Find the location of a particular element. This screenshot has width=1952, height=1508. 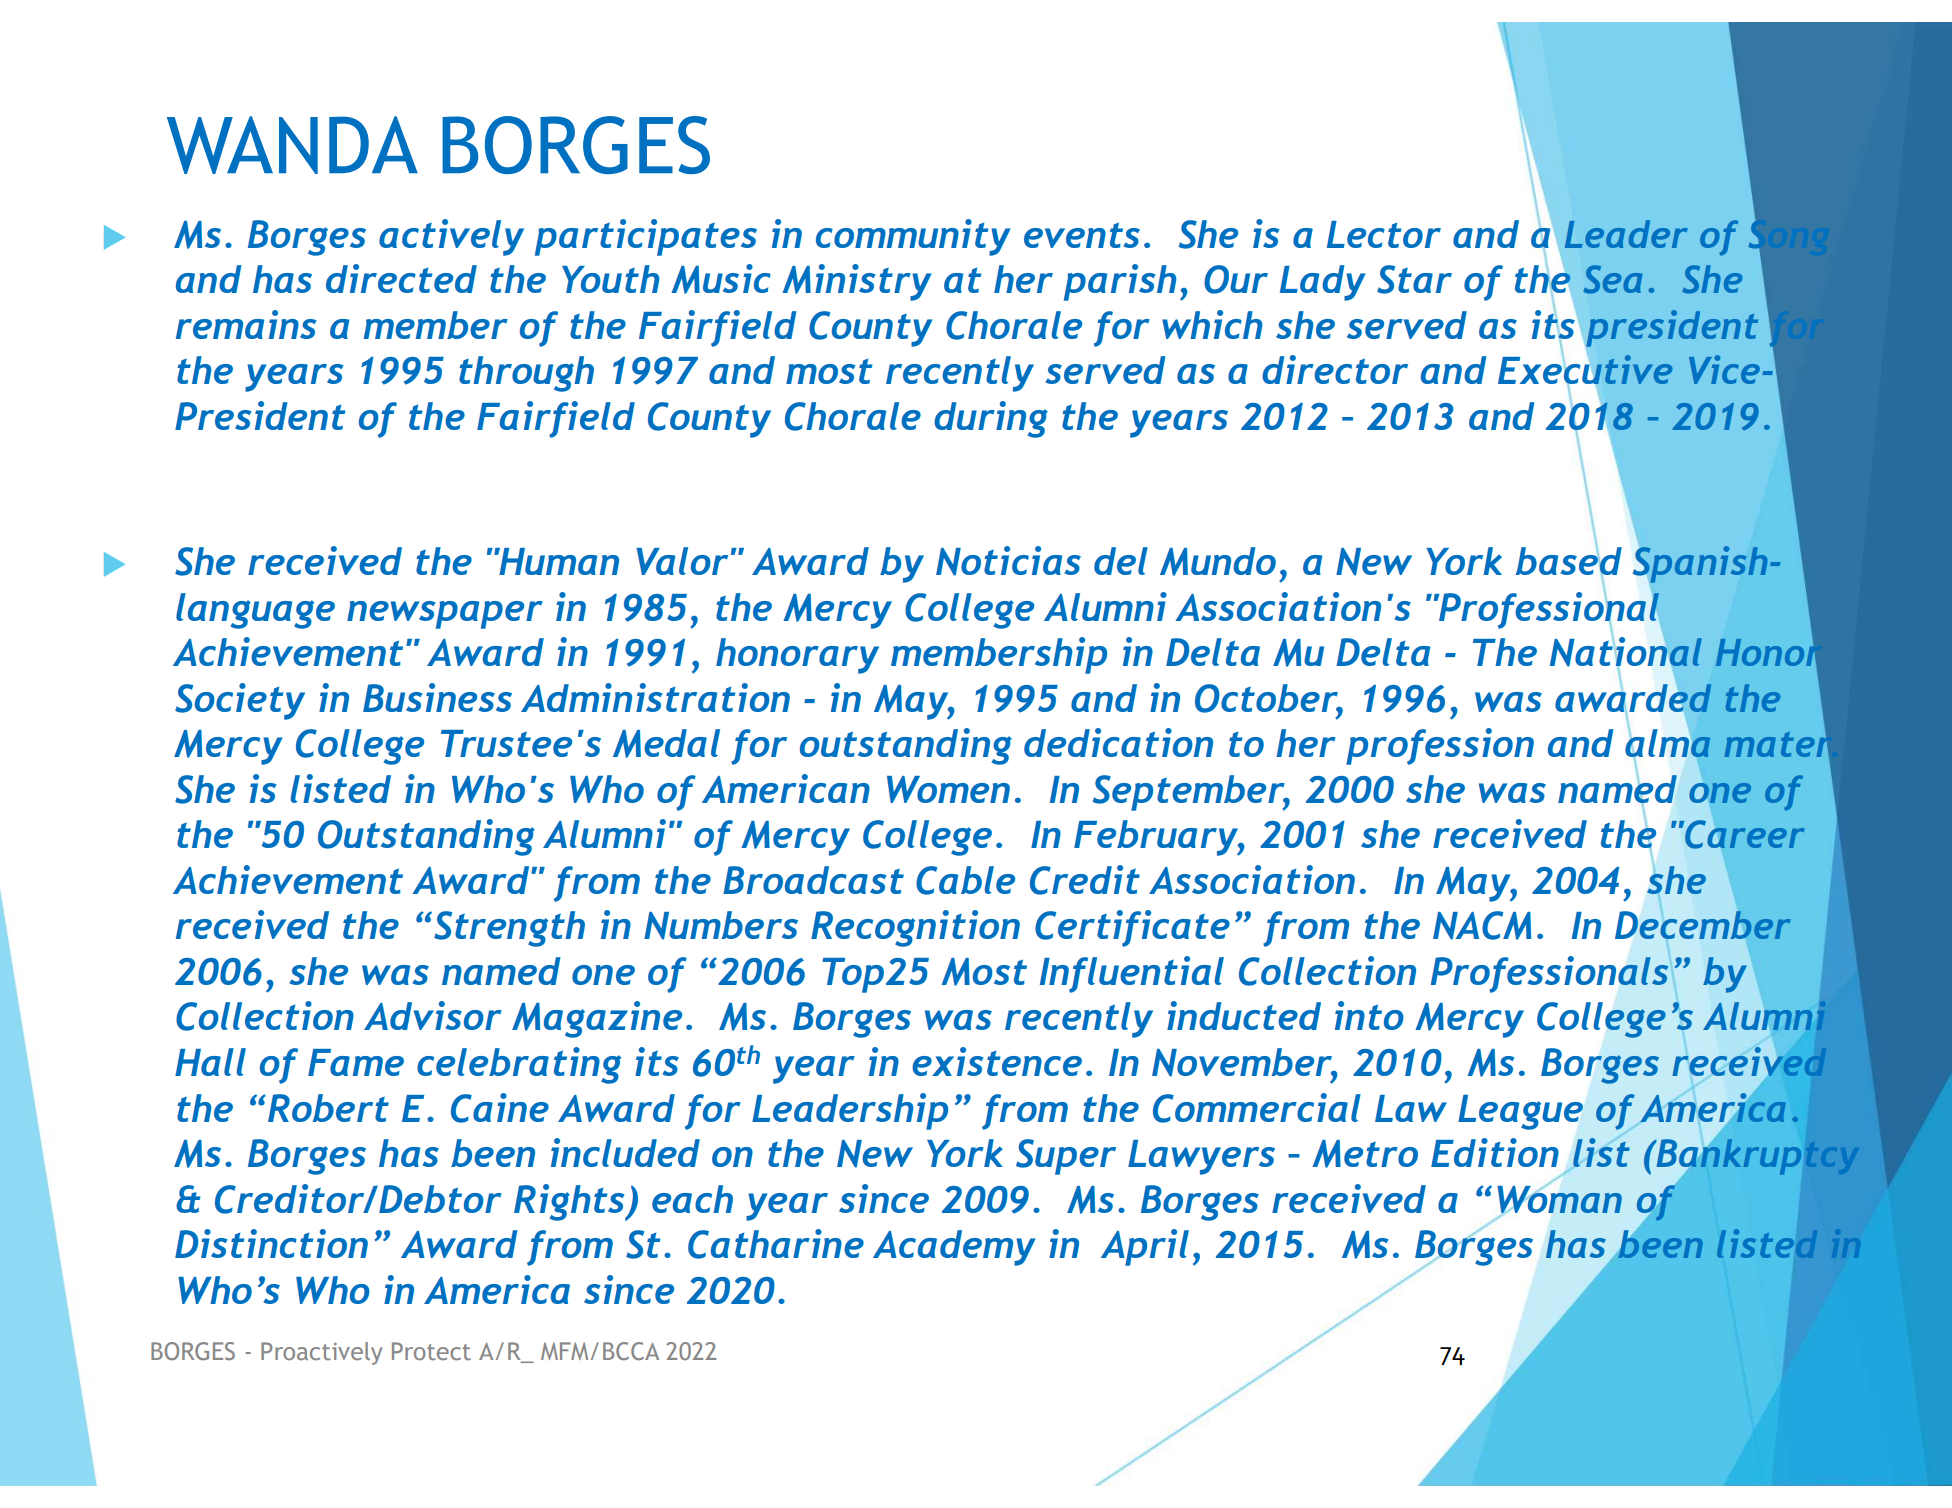

Strength is located at coordinates (509, 929).
